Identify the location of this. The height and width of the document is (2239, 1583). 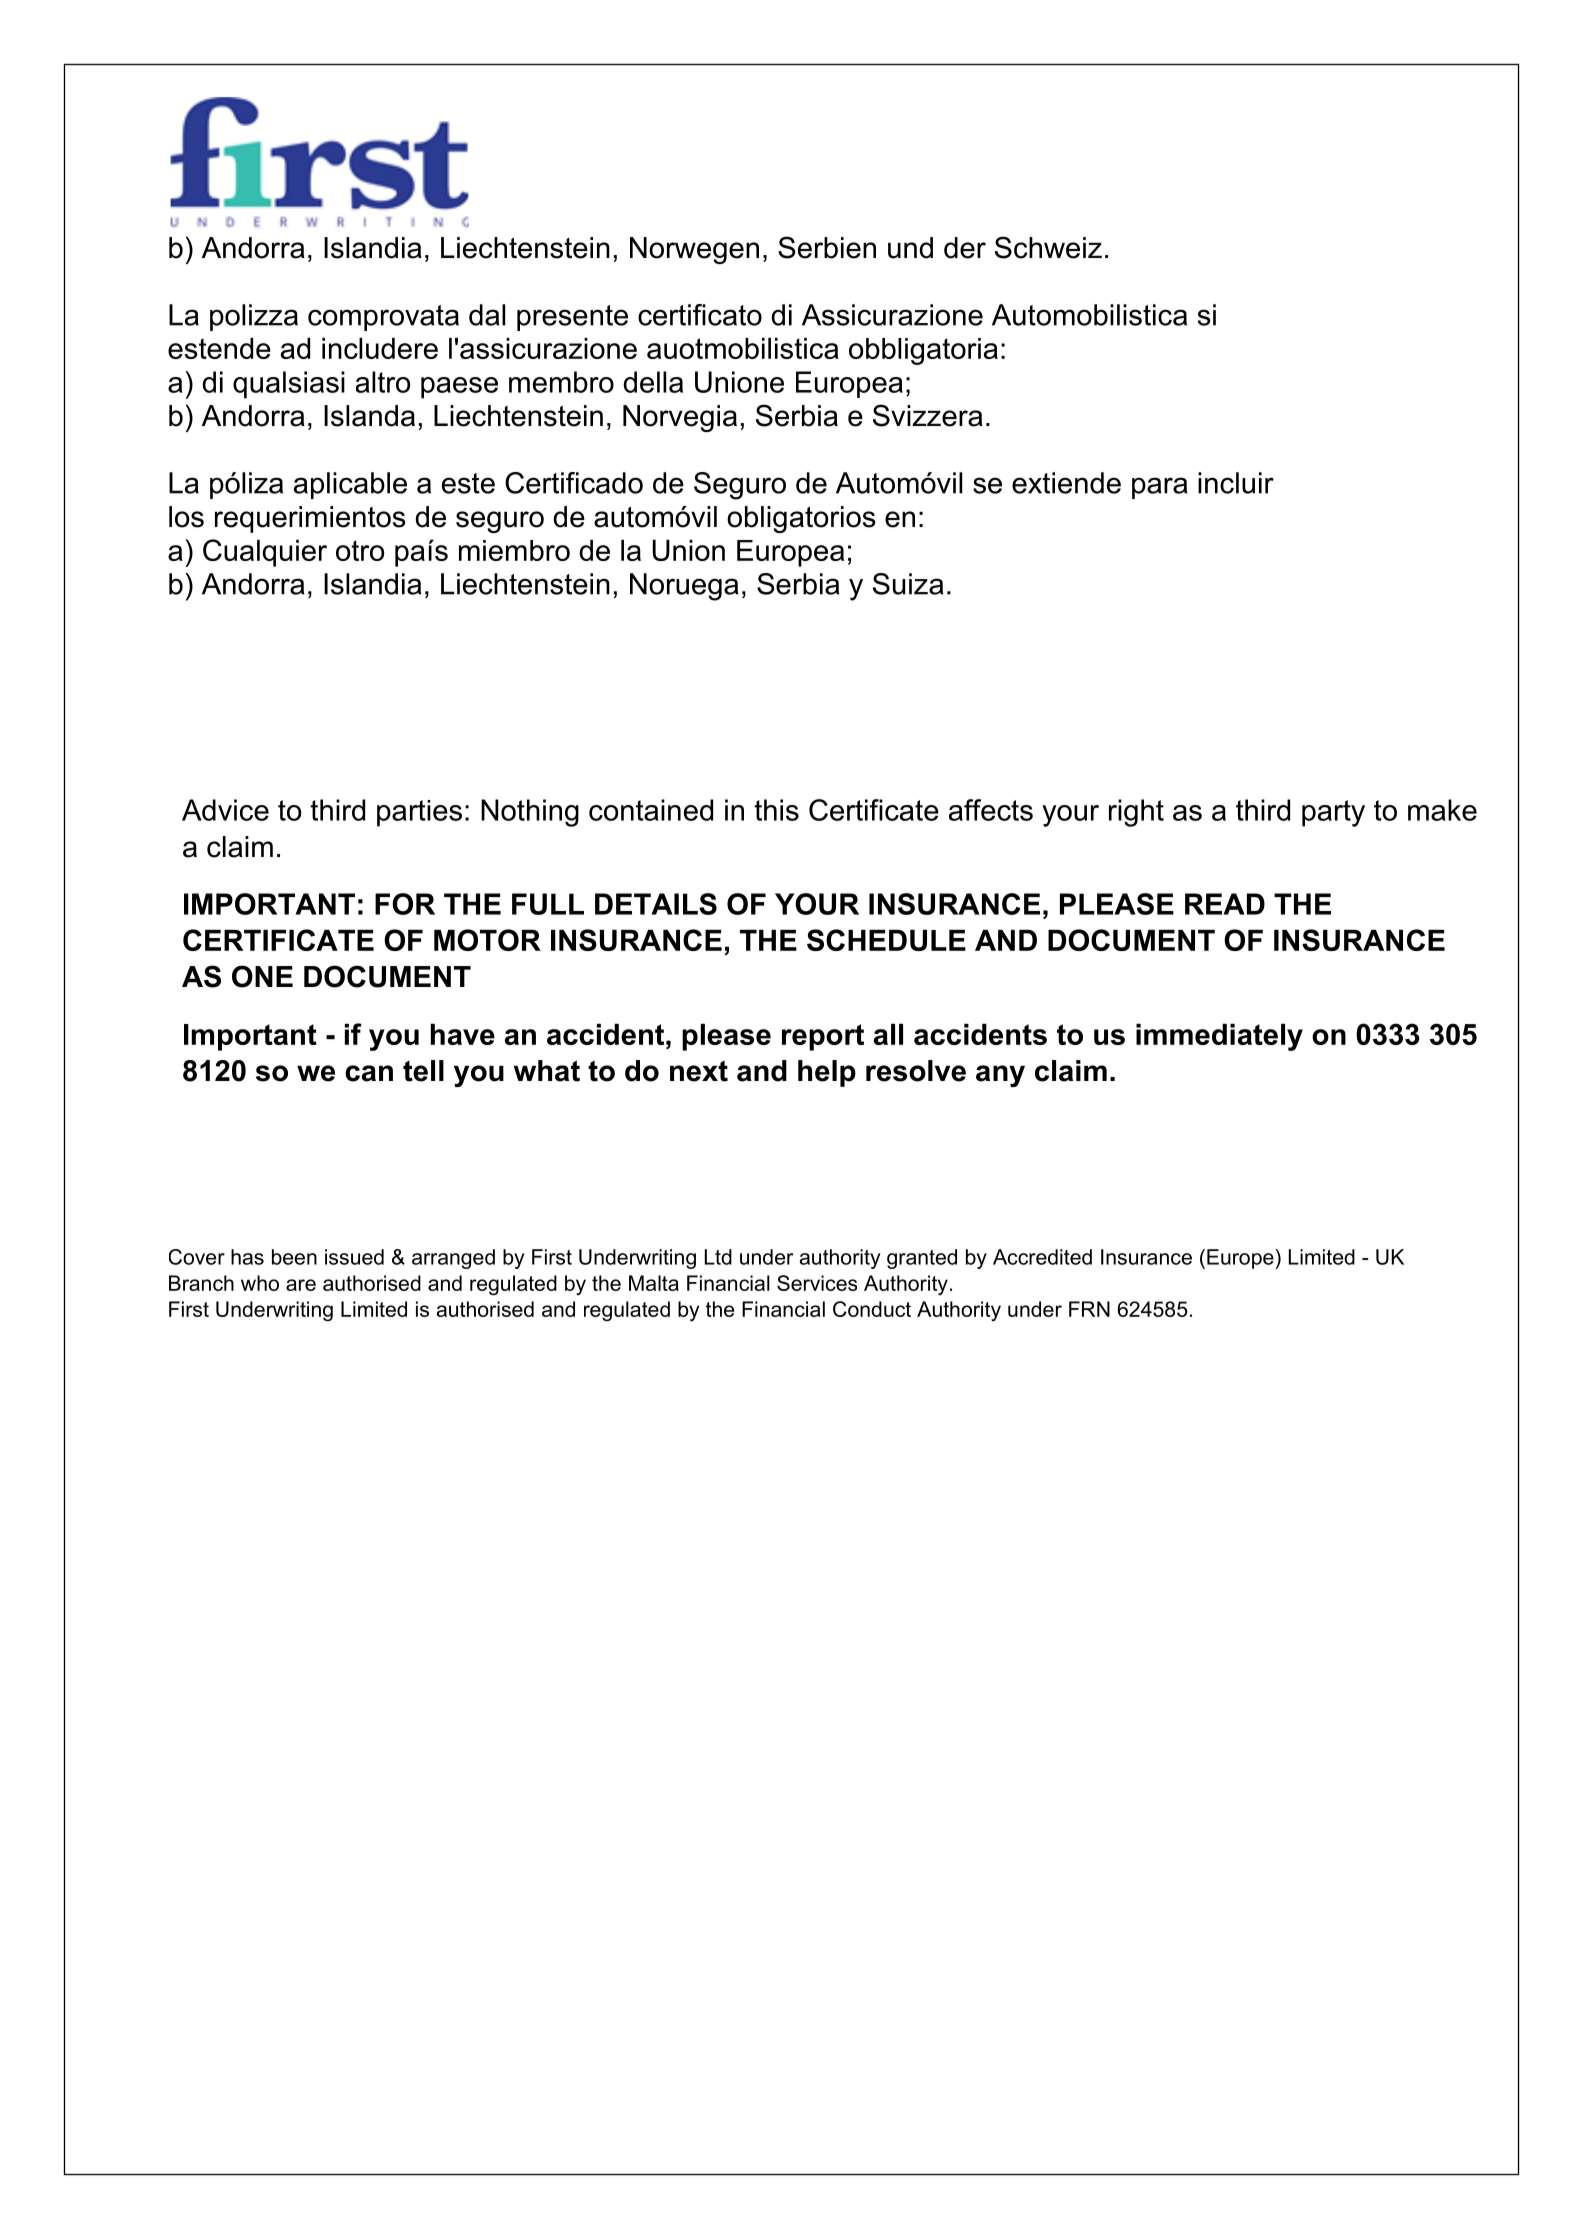
(776, 810).
